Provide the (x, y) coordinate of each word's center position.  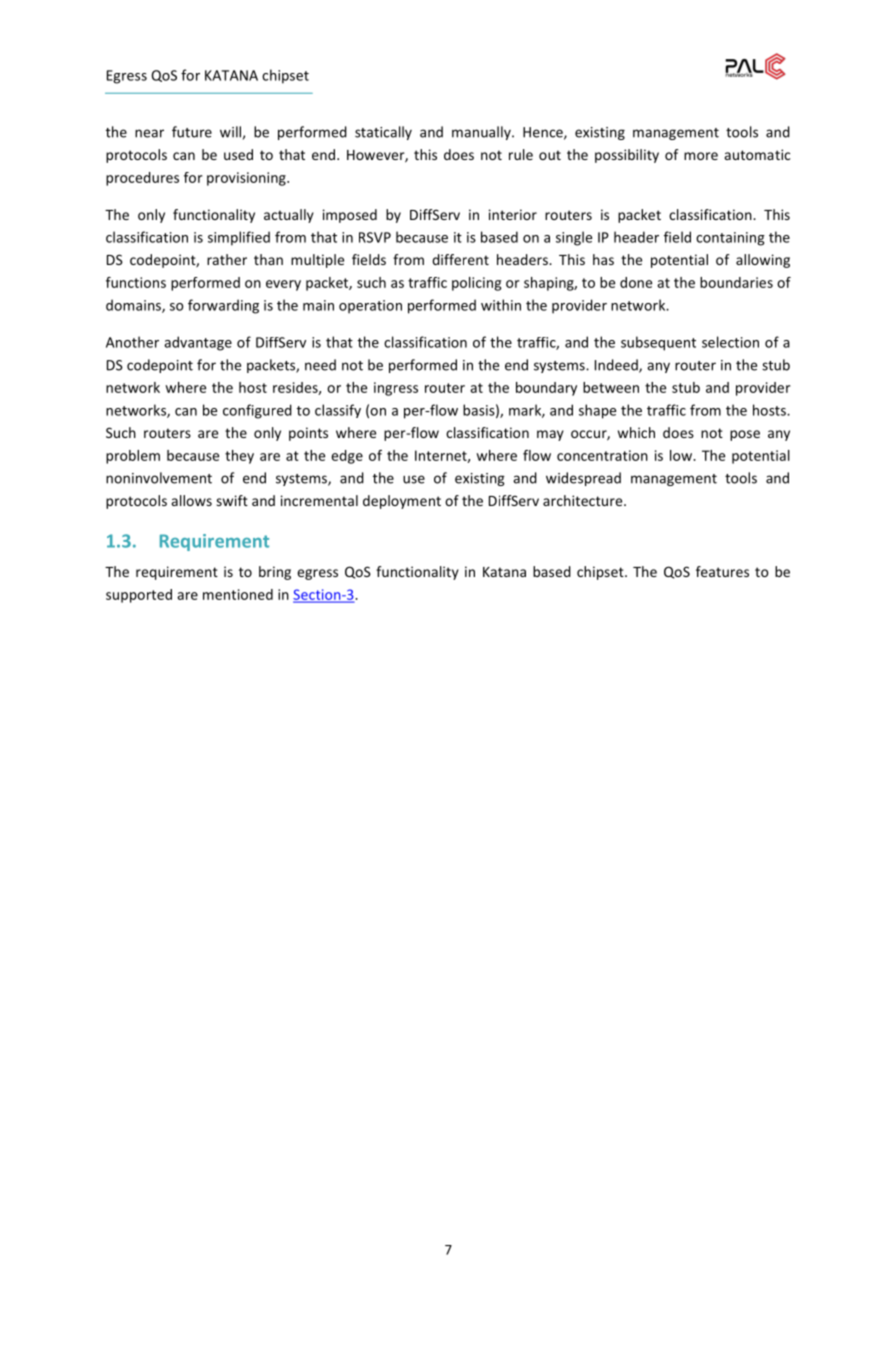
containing (730, 239)
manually (482, 133)
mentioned (238, 594)
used (238, 154)
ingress (396, 389)
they (239, 457)
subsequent (658, 343)
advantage (198, 343)
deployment (402, 502)
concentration (602, 455)
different (460, 259)
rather (227, 259)
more (701, 156)
